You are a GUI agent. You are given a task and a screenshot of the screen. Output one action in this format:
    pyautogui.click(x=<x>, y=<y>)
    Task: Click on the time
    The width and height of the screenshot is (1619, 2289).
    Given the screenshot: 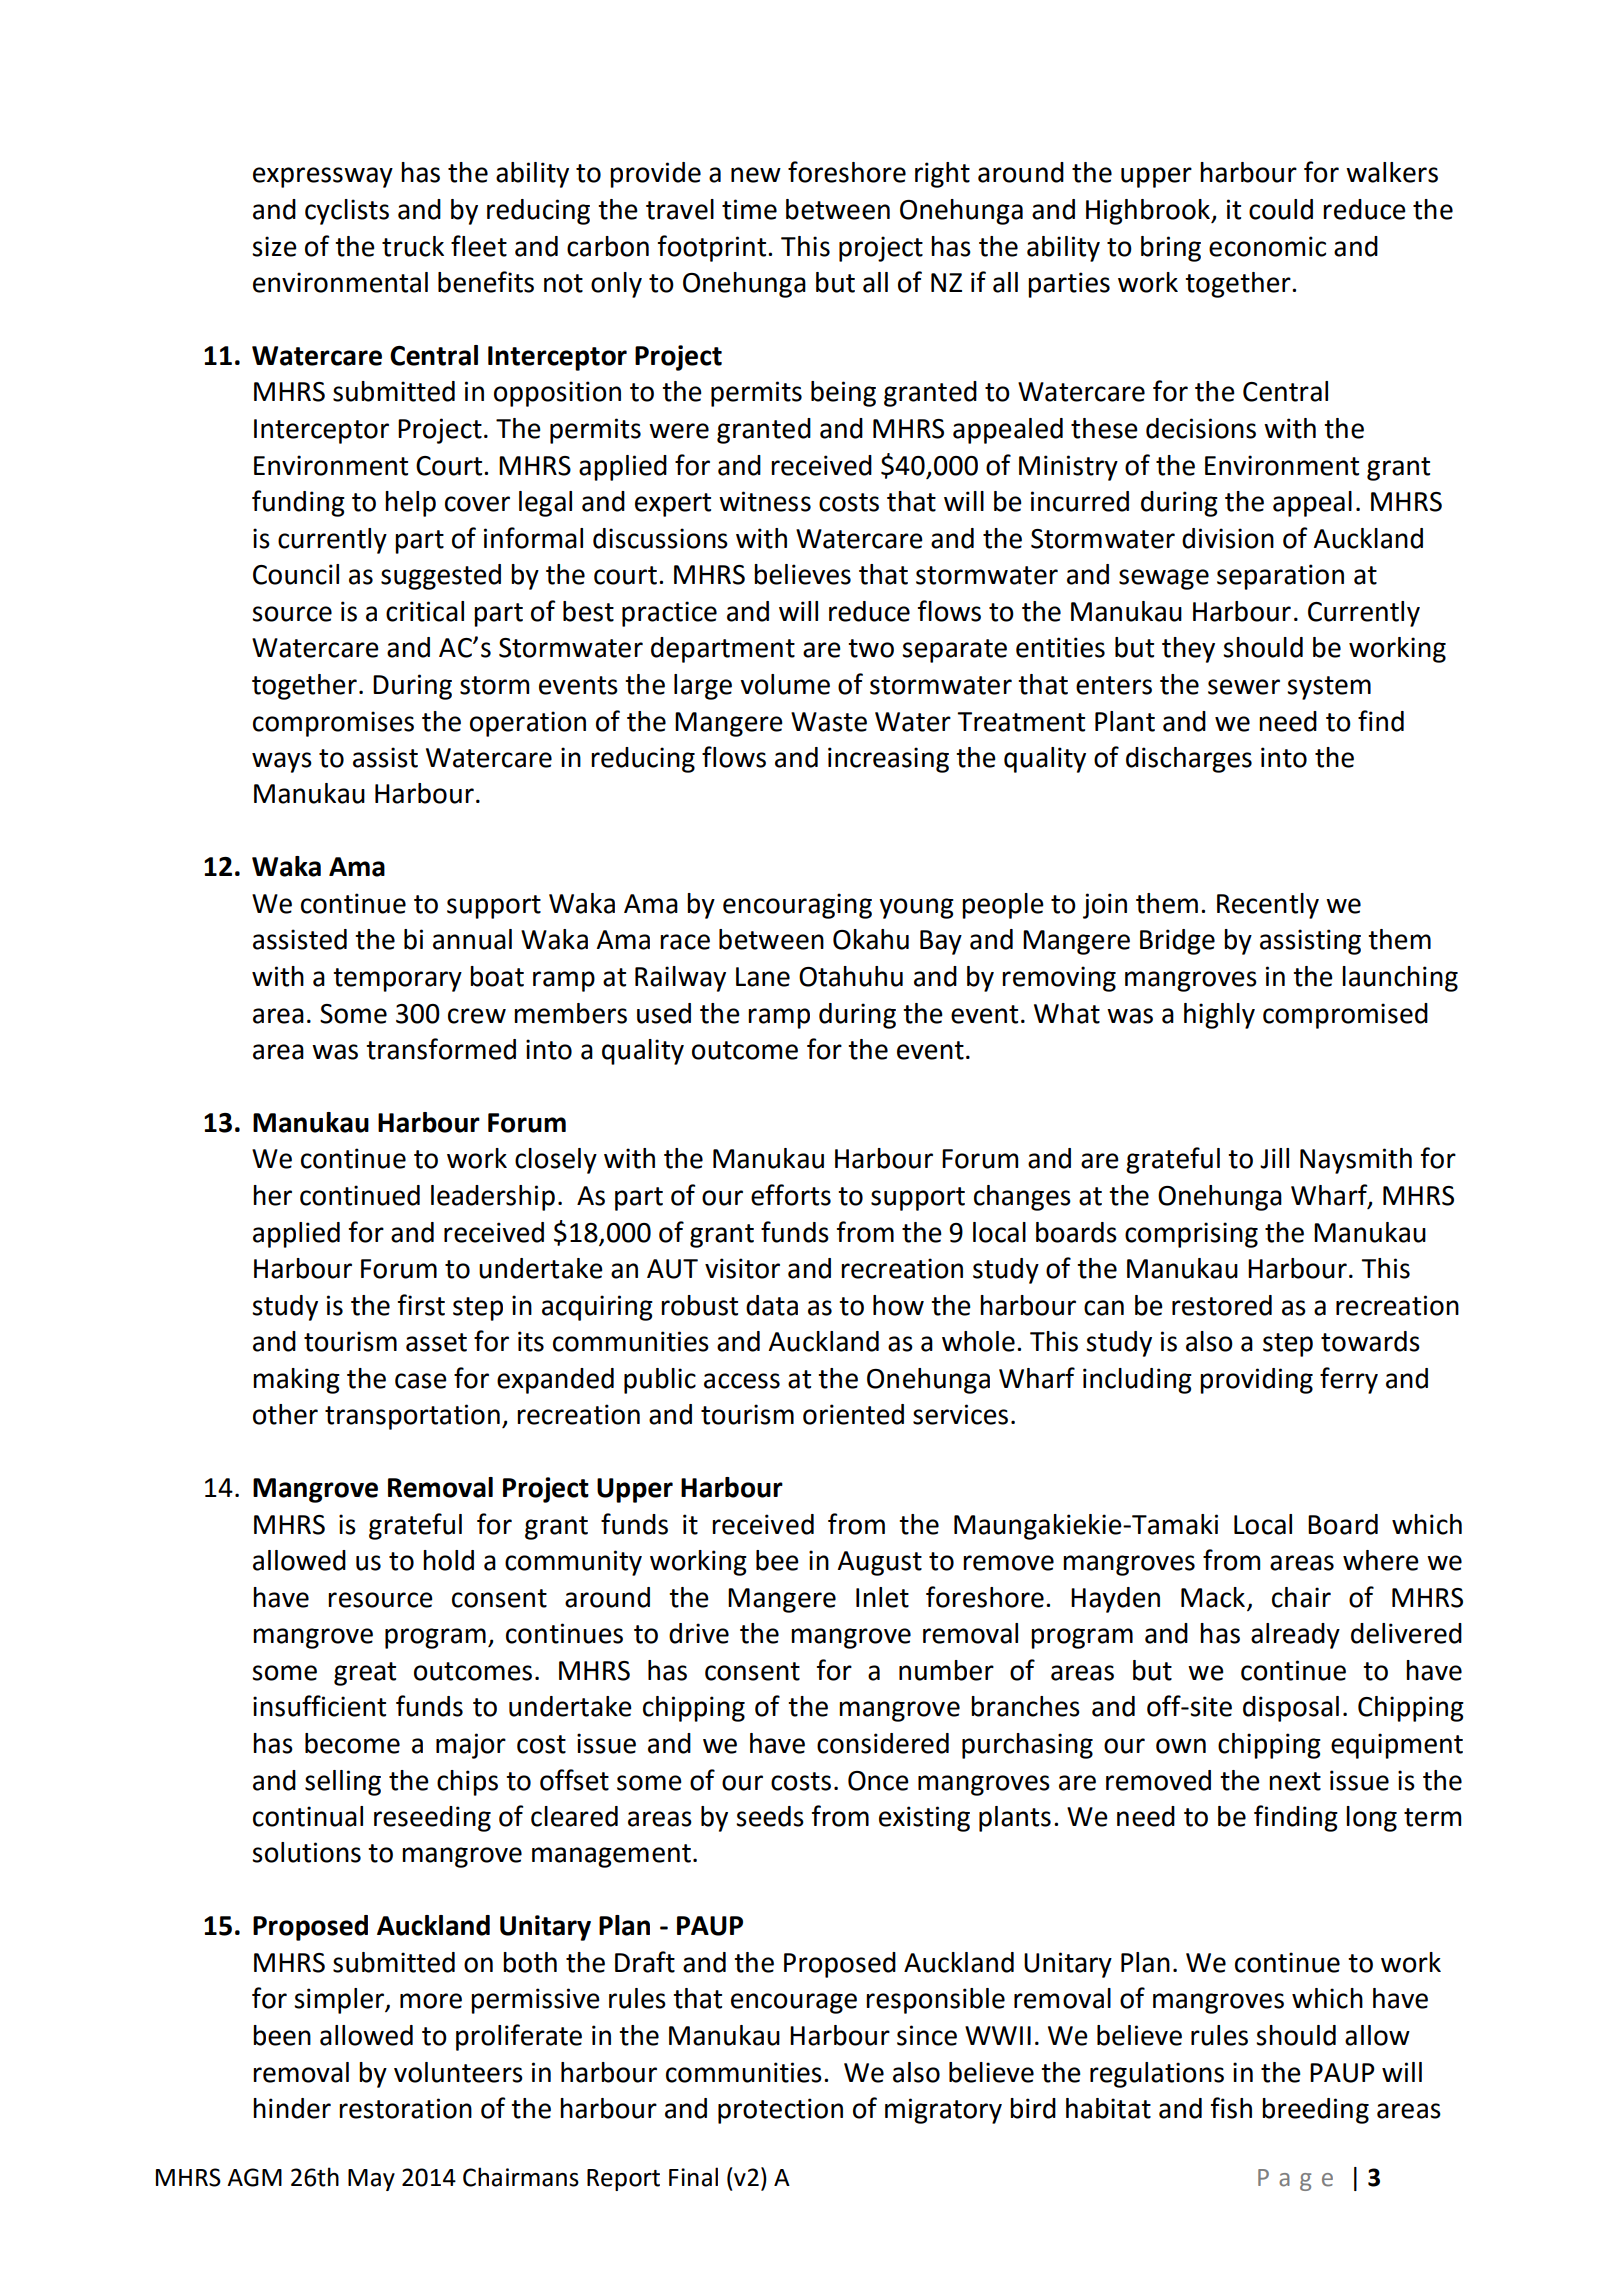 What is the action you would take?
    pyautogui.click(x=749, y=209)
